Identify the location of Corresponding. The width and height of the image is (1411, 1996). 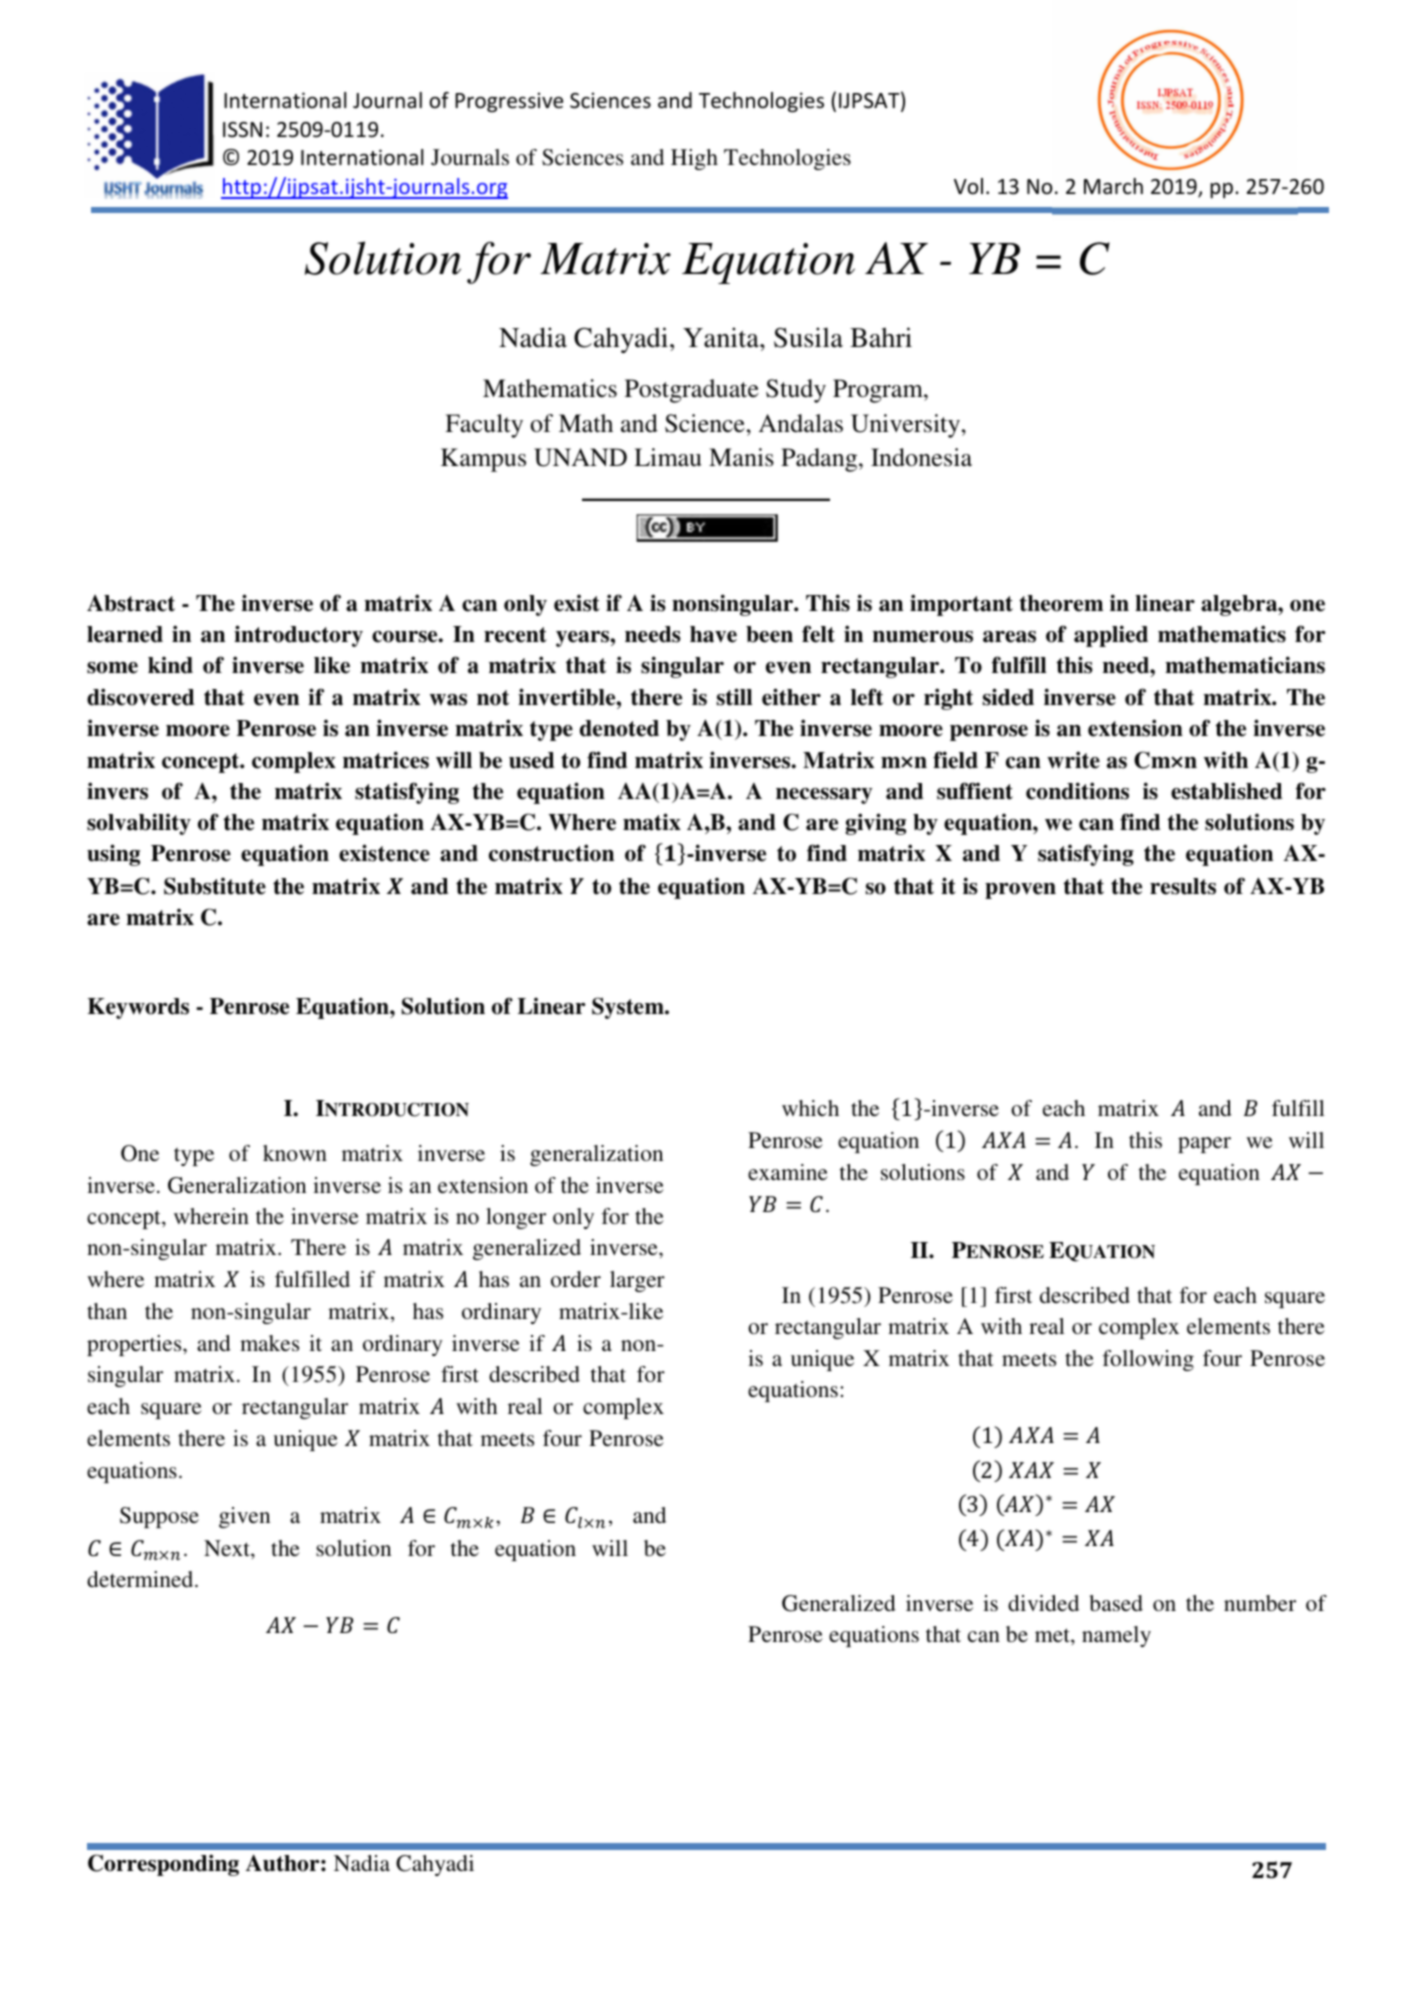
(163, 1865).
